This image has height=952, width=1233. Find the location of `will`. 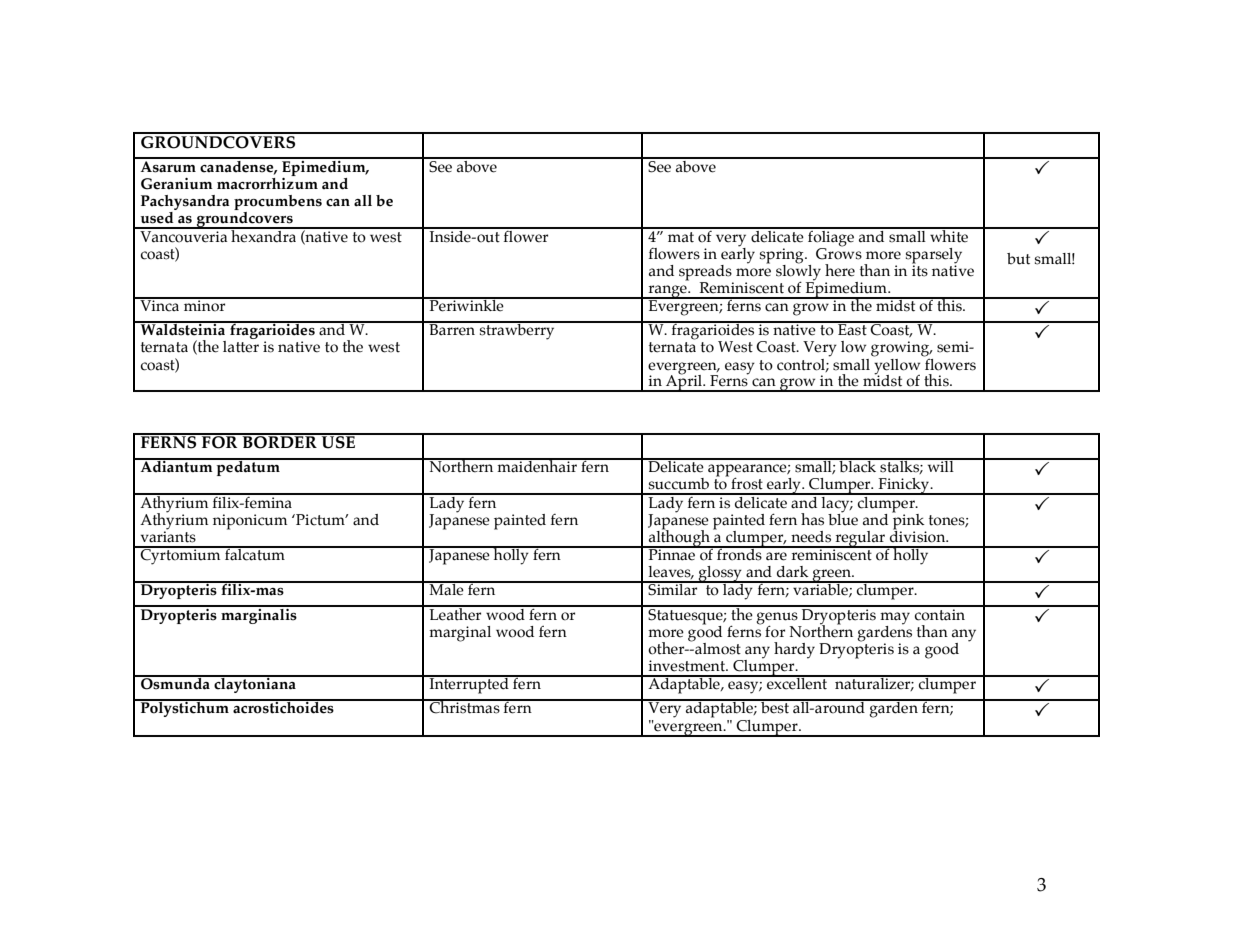

will is located at coordinates (940, 465).
